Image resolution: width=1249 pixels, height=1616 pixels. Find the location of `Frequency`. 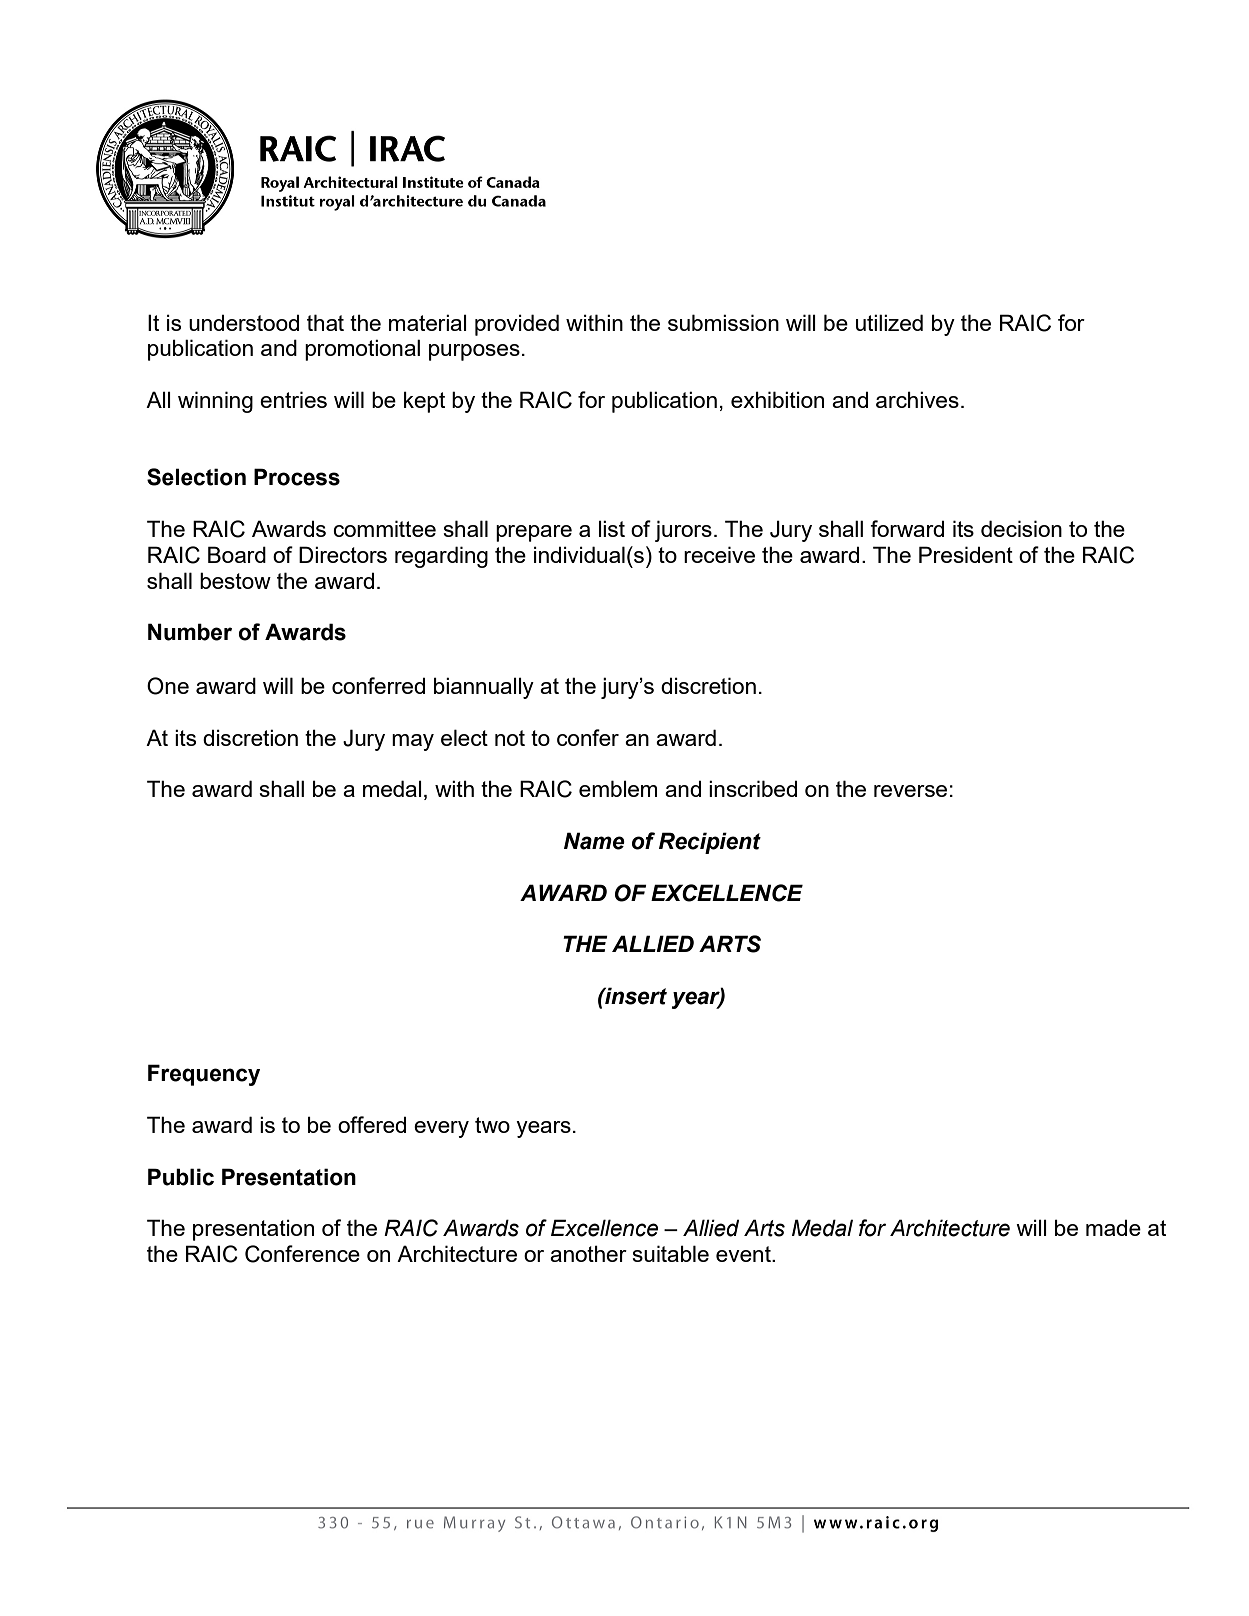

Frequency is located at coordinates (204, 1075).
